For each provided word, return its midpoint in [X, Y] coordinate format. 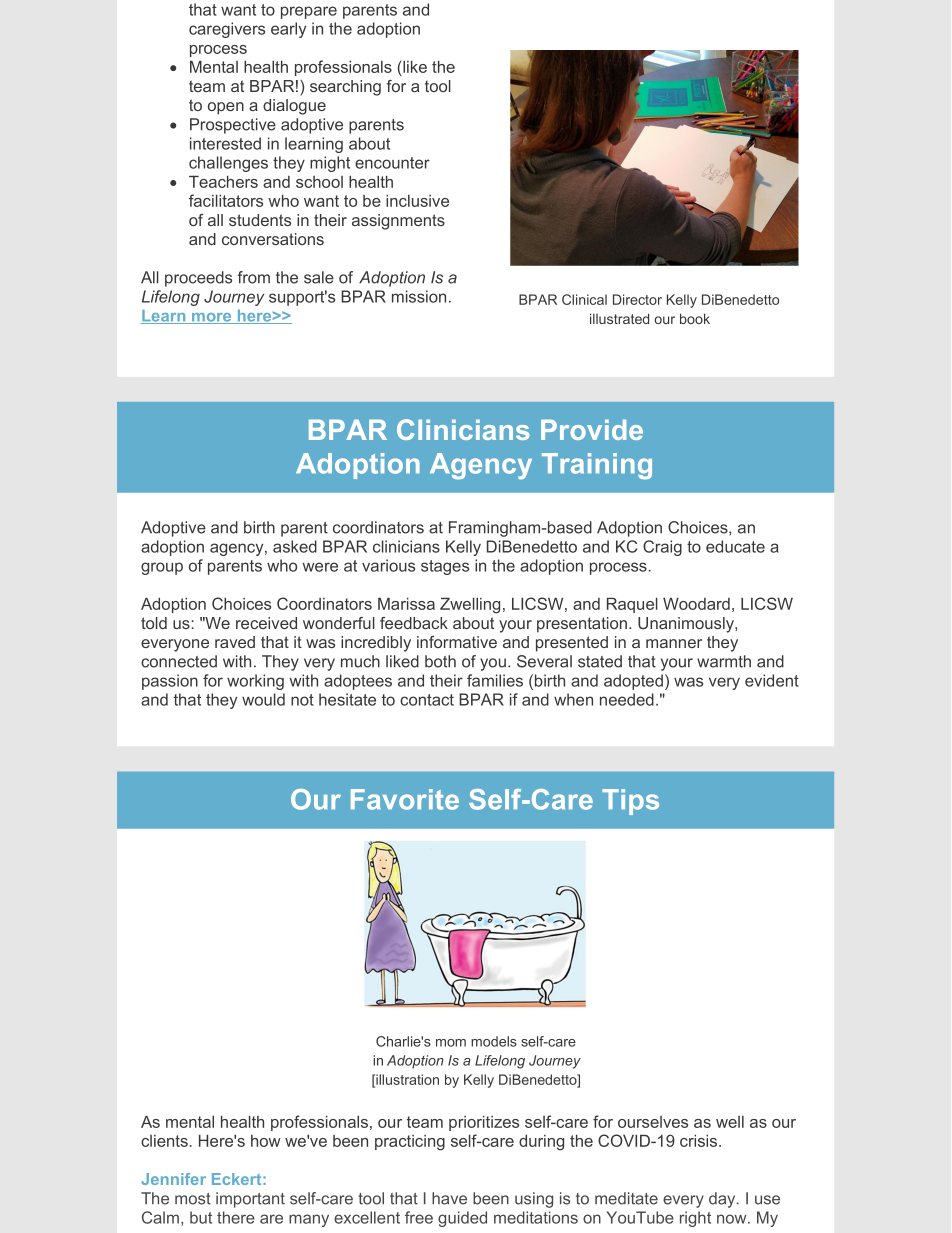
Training [597, 466]
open [226, 108]
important [250, 1200]
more [212, 318]
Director [637, 299]
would [263, 699]
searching [345, 88]
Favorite [405, 799]
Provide [592, 429]
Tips [630, 802]
